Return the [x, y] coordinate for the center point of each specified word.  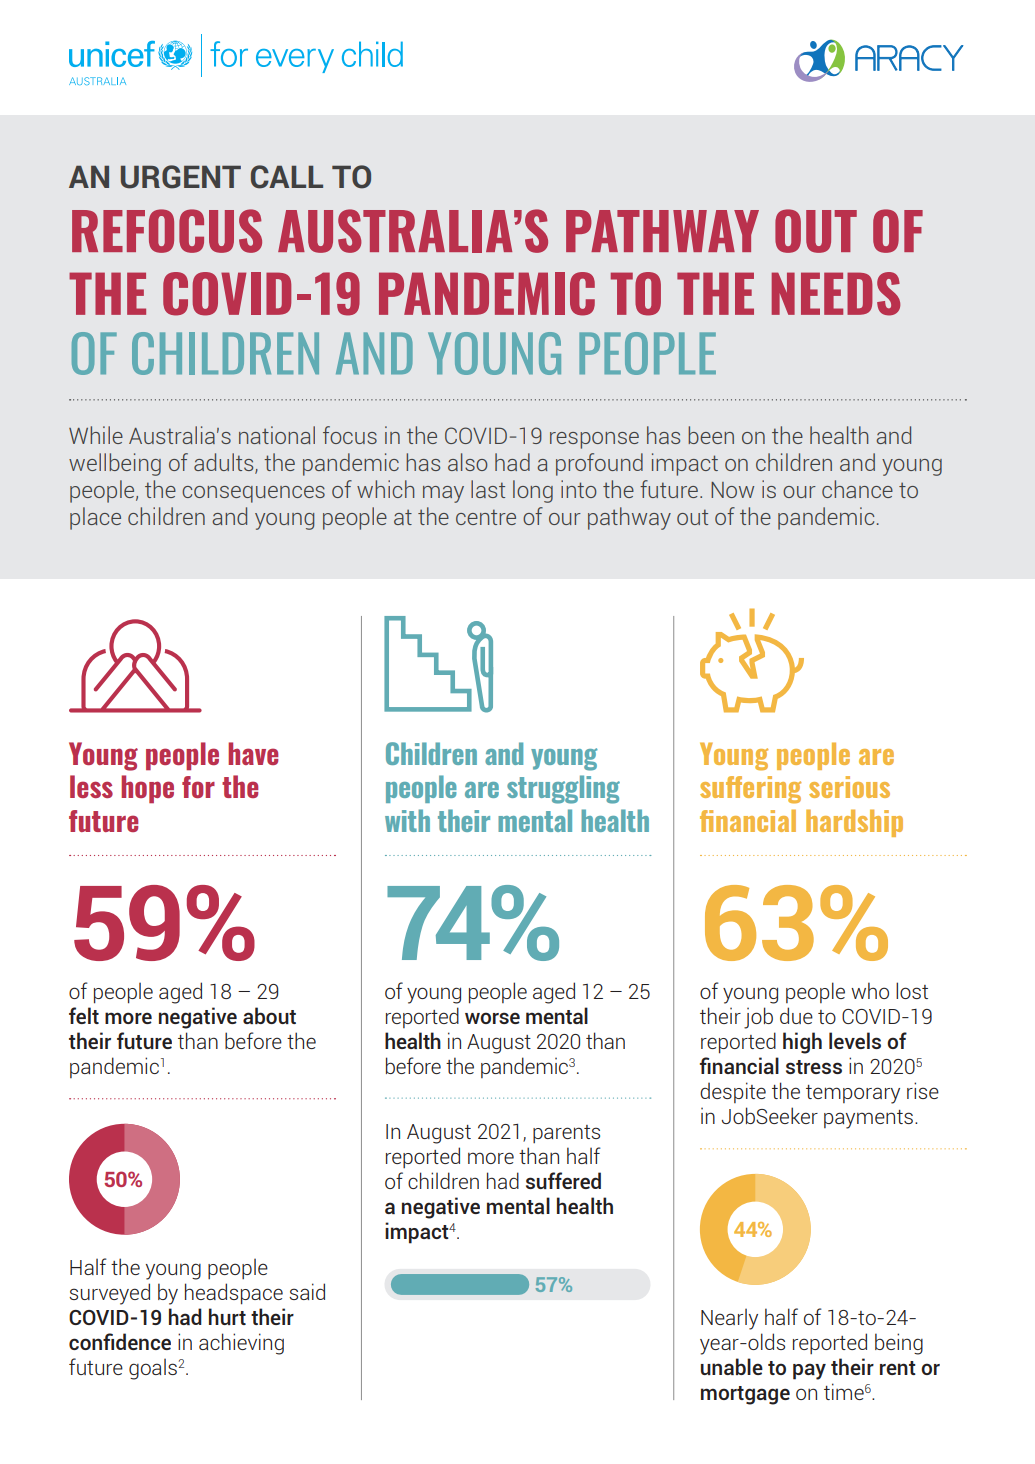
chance [857, 489]
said [307, 1291]
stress [814, 1067]
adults [225, 463]
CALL [287, 177]
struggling [563, 789]
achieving [241, 1344]
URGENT [181, 177]
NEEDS [836, 294]
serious [849, 787]
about [269, 1015]
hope [147, 789]
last [488, 489]
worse [492, 1018]
